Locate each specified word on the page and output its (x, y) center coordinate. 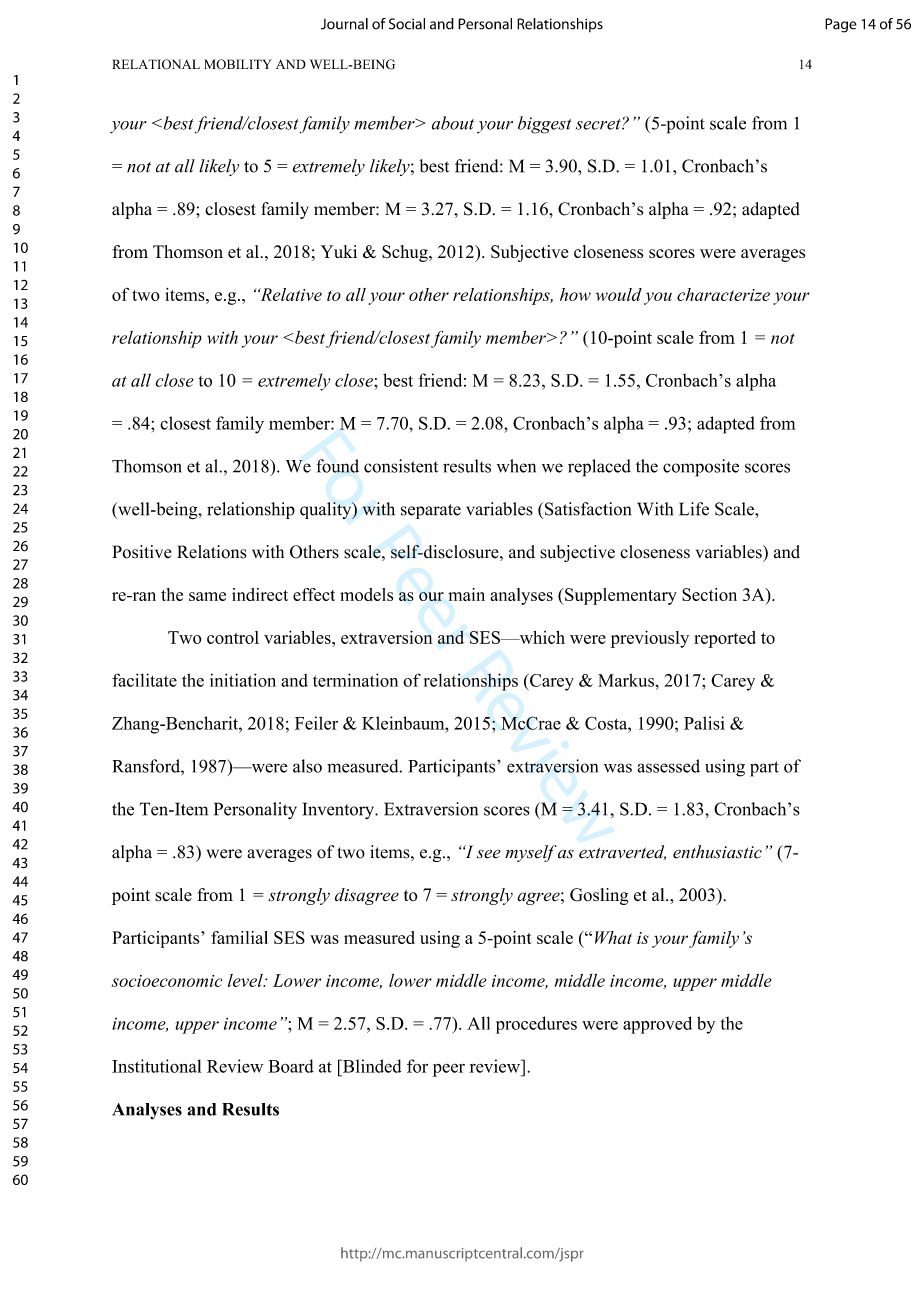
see (488, 854)
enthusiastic (717, 852)
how (575, 294)
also (307, 766)
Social (407, 24)
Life (694, 509)
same (207, 596)
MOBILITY (238, 64)
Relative (290, 294)
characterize (723, 294)
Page (841, 25)
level (246, 980)
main (466, 594)
